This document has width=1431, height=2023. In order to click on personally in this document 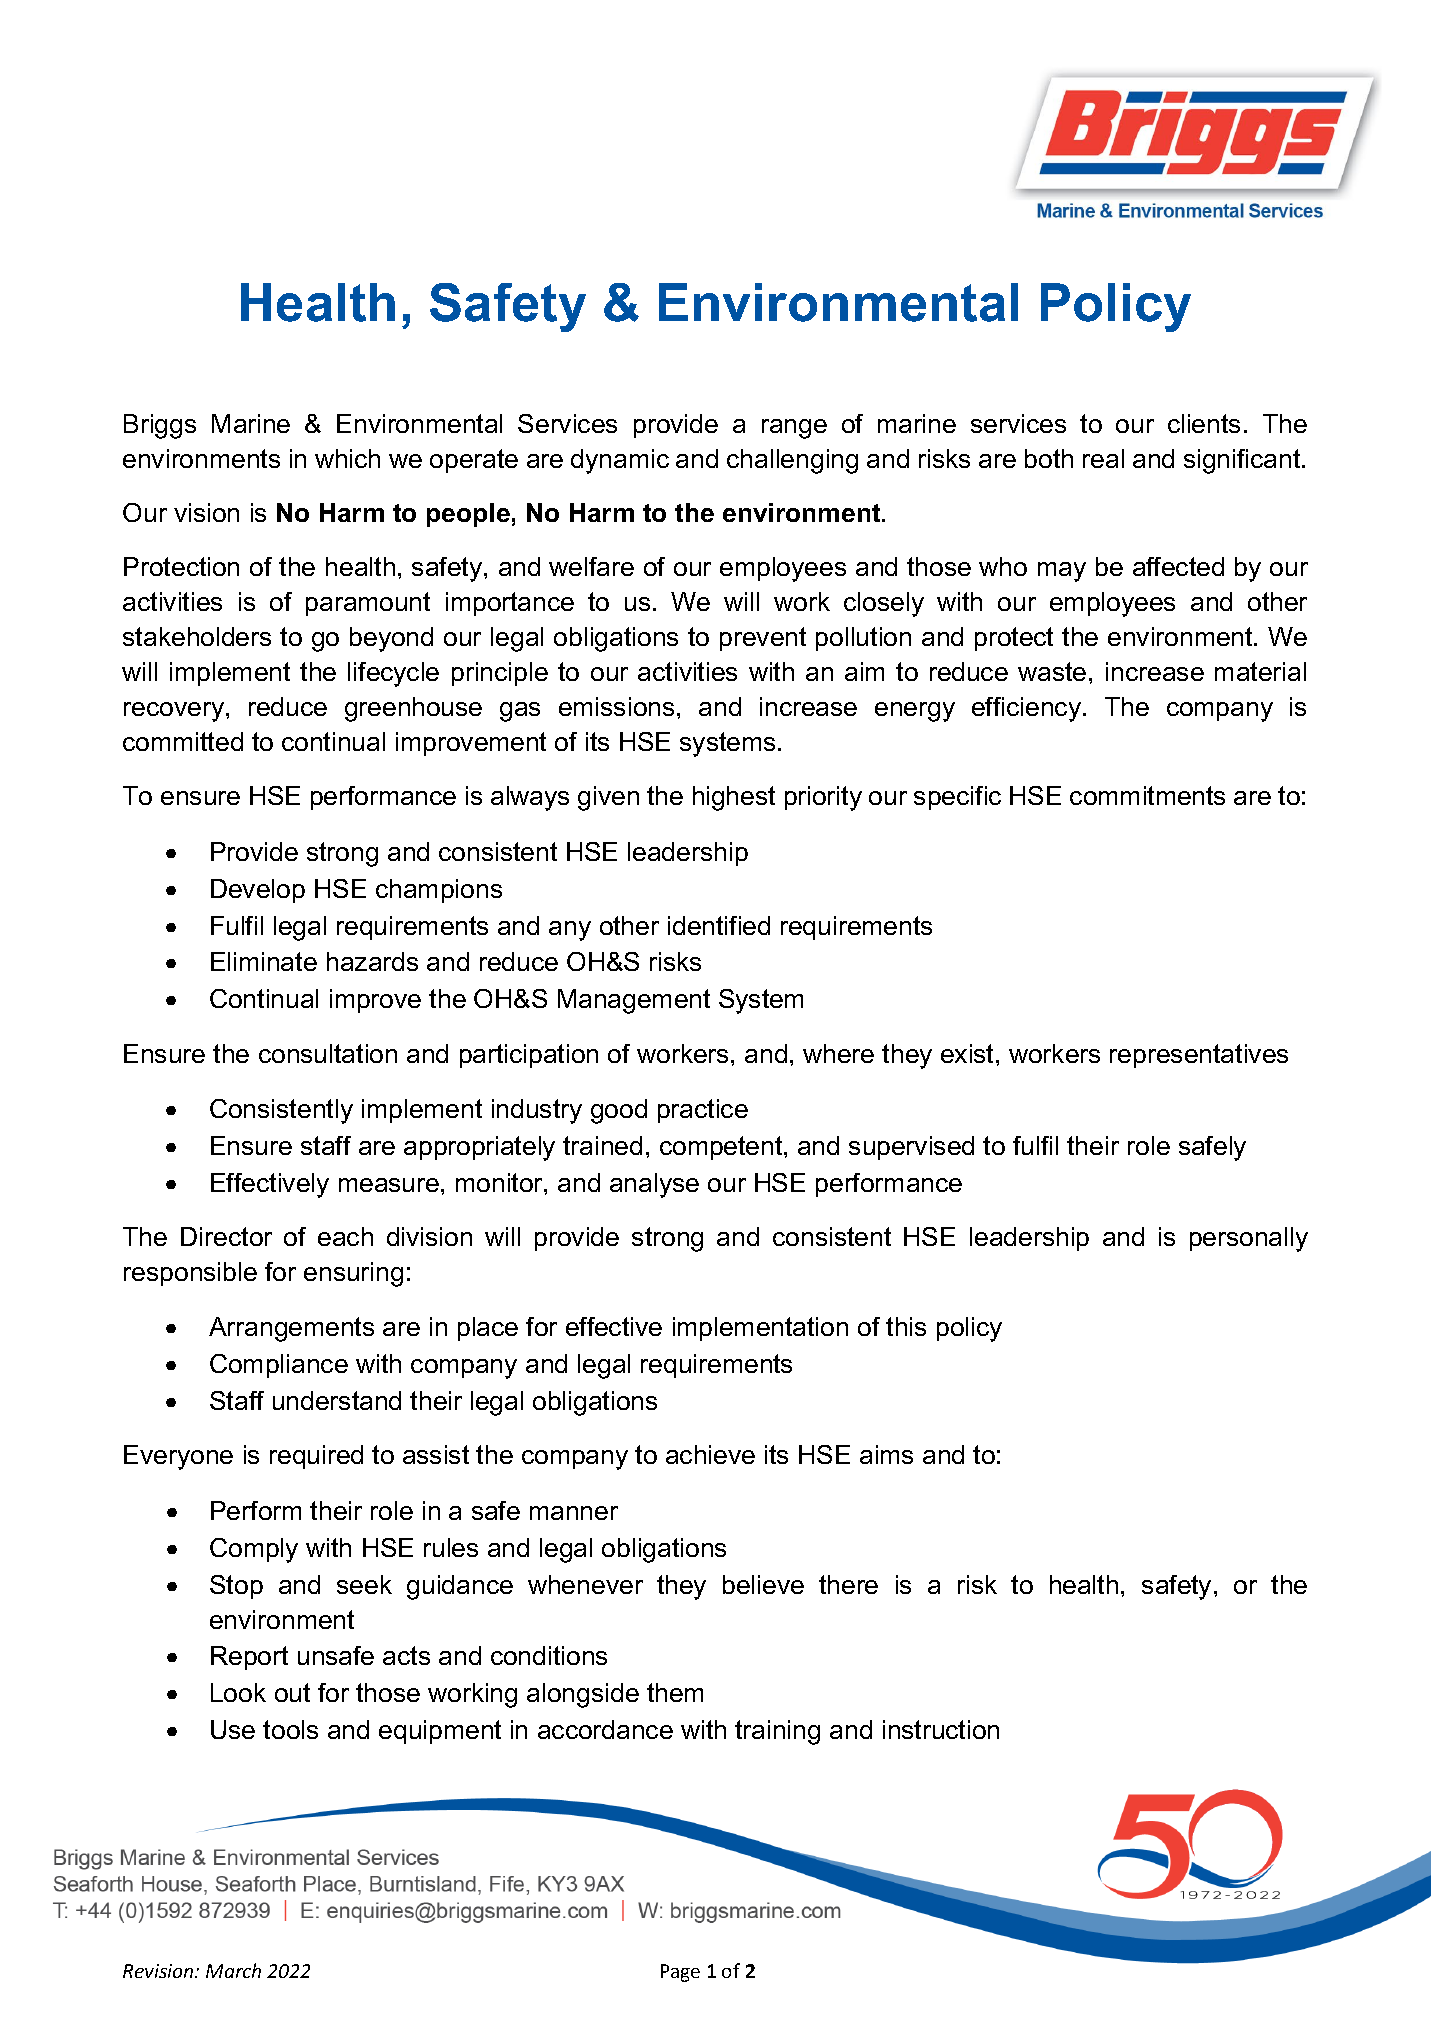, I will do `click(1249, 1239)`.
